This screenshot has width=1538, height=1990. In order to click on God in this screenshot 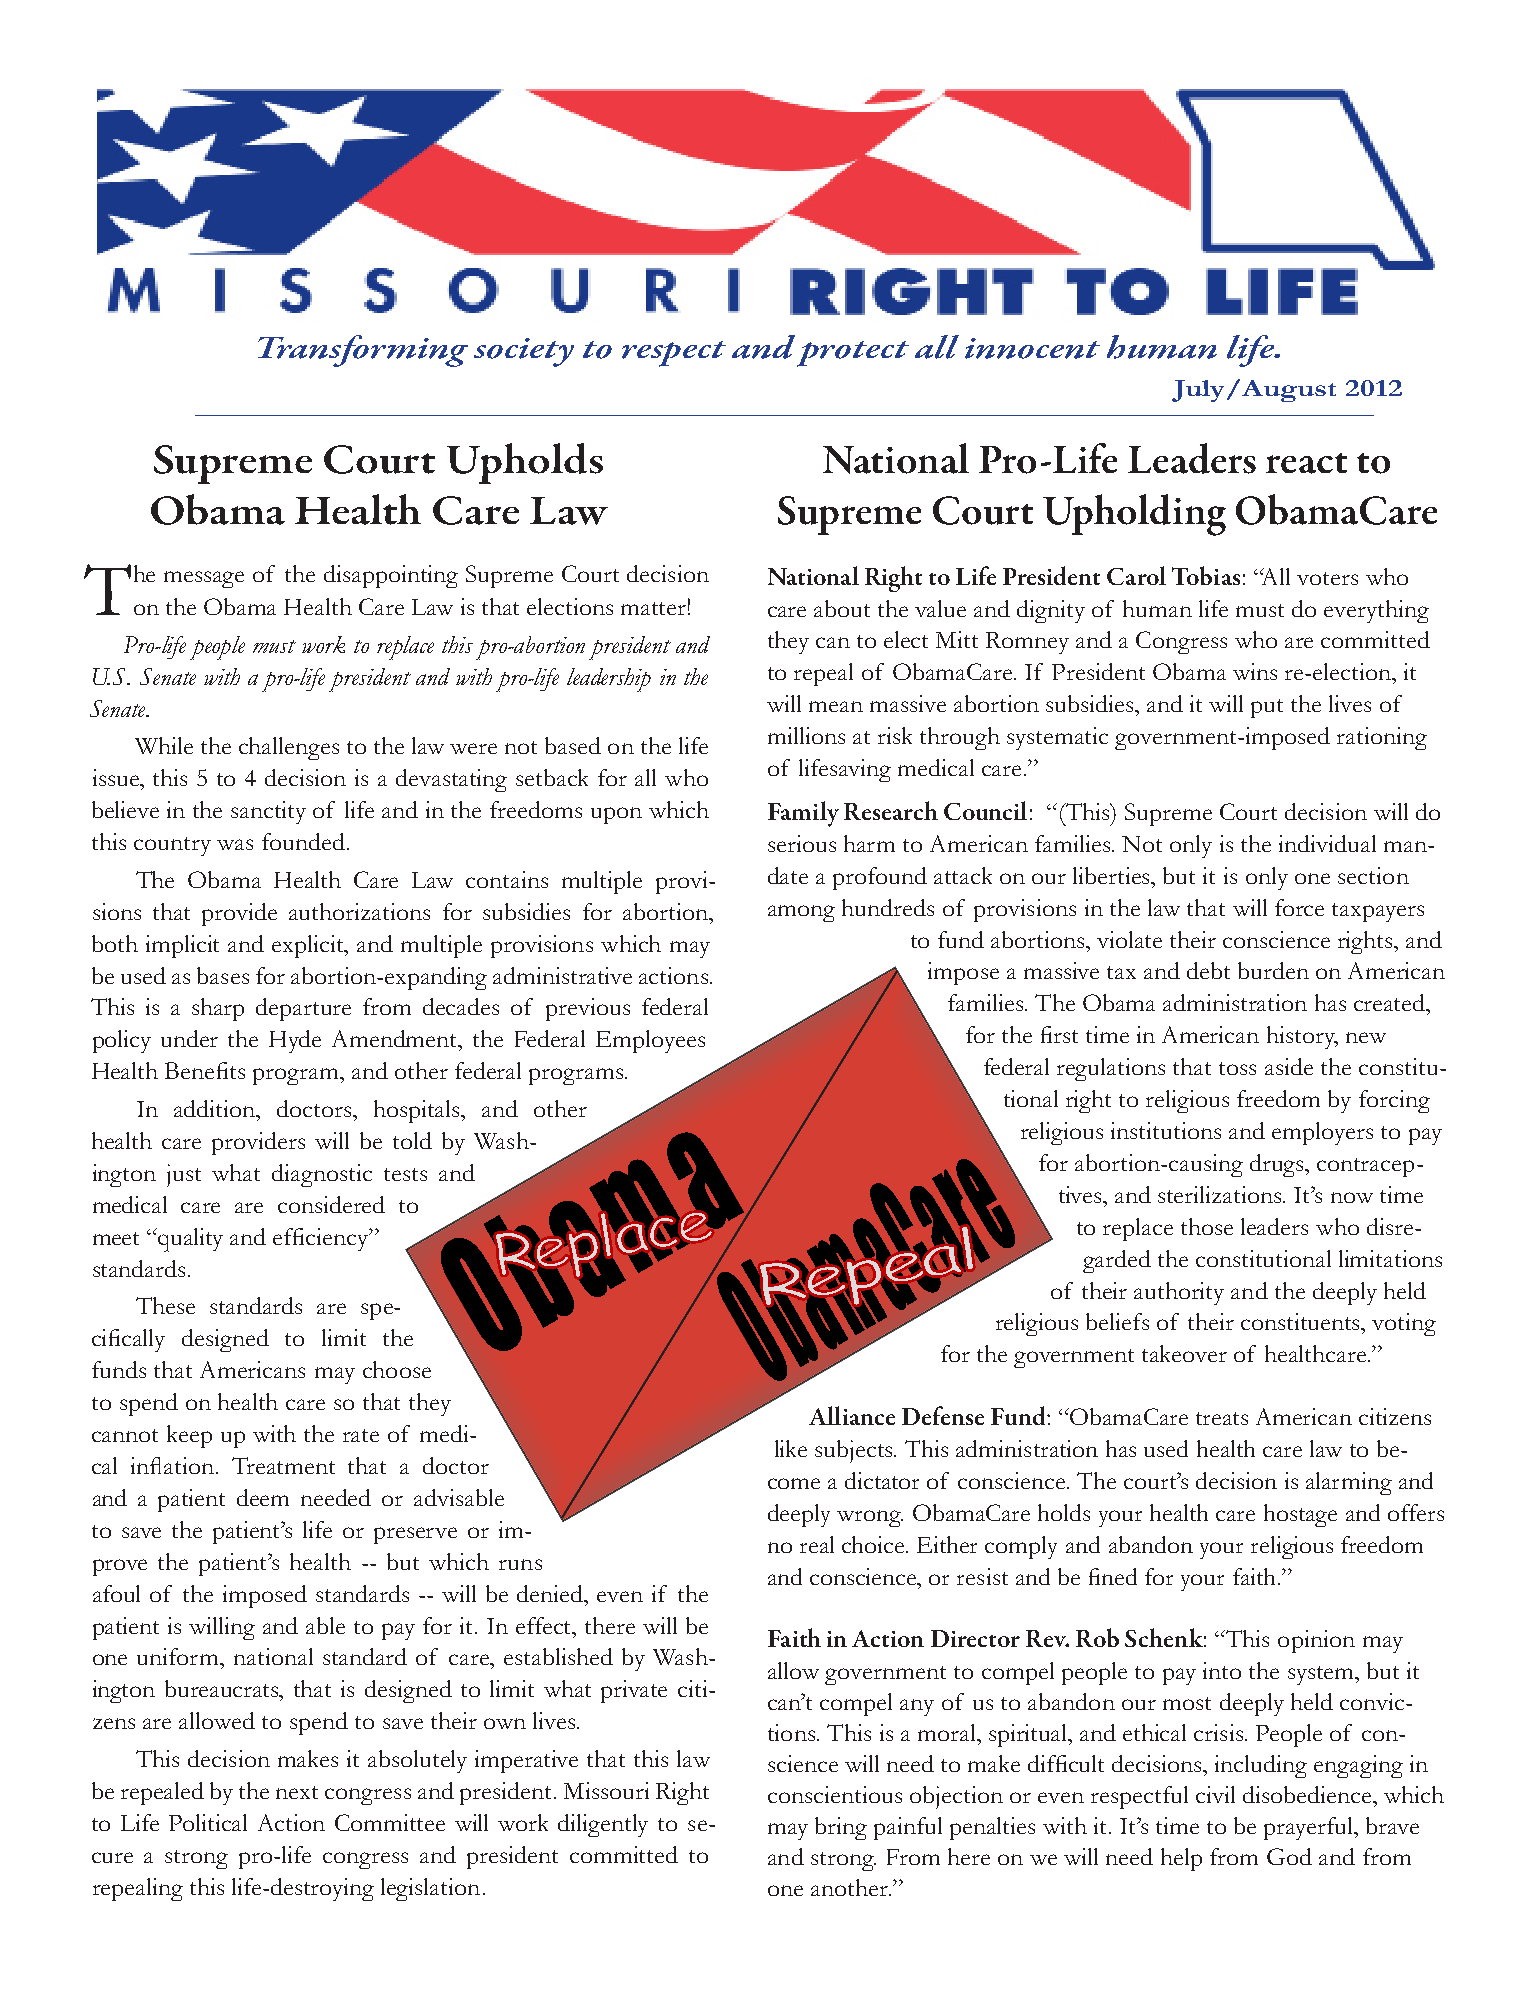, I will do `click(1289, 1856)`.
